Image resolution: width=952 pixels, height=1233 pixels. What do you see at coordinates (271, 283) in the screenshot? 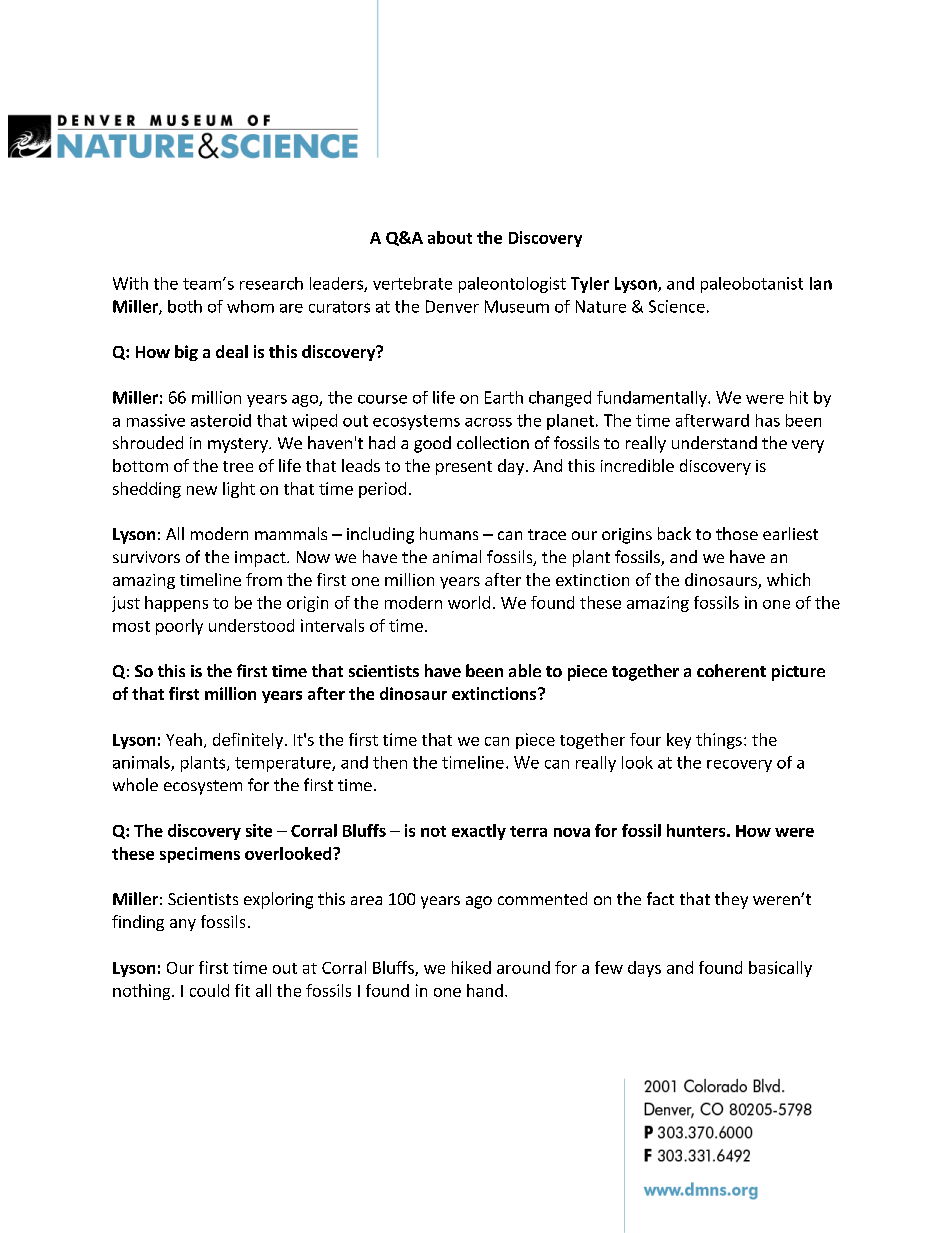
I see `research` at bounding box center [271, 283].
